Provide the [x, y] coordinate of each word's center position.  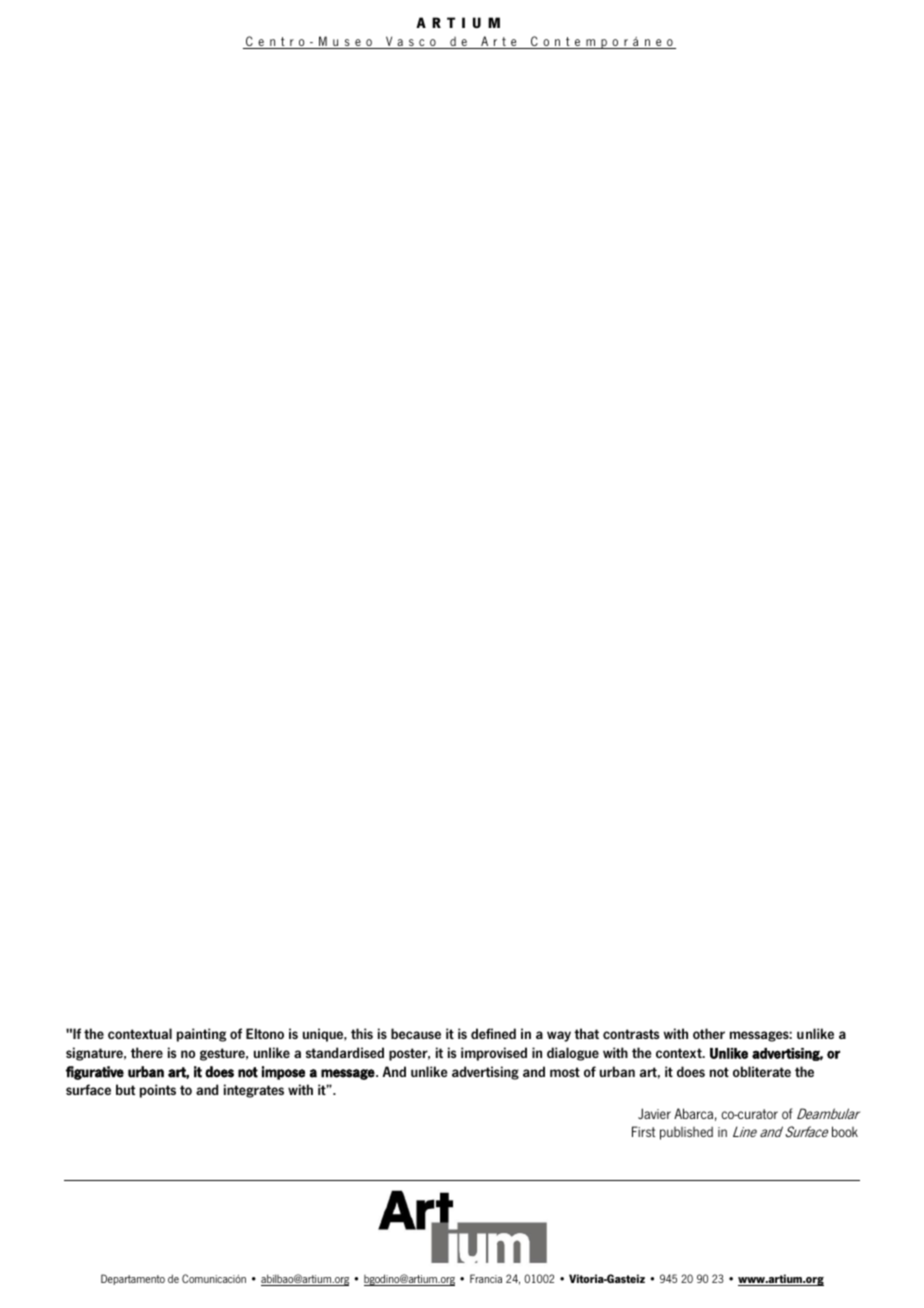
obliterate [762, 1071]
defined [493, 1033]
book [845, 1131]
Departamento [133, 1279]
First [643, 1131]
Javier [654, 1113]
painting [201, 1035]
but [125, 1089]
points [158, 1091]
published [686, 1133]
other [709, 1033]
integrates [254, 1091]
